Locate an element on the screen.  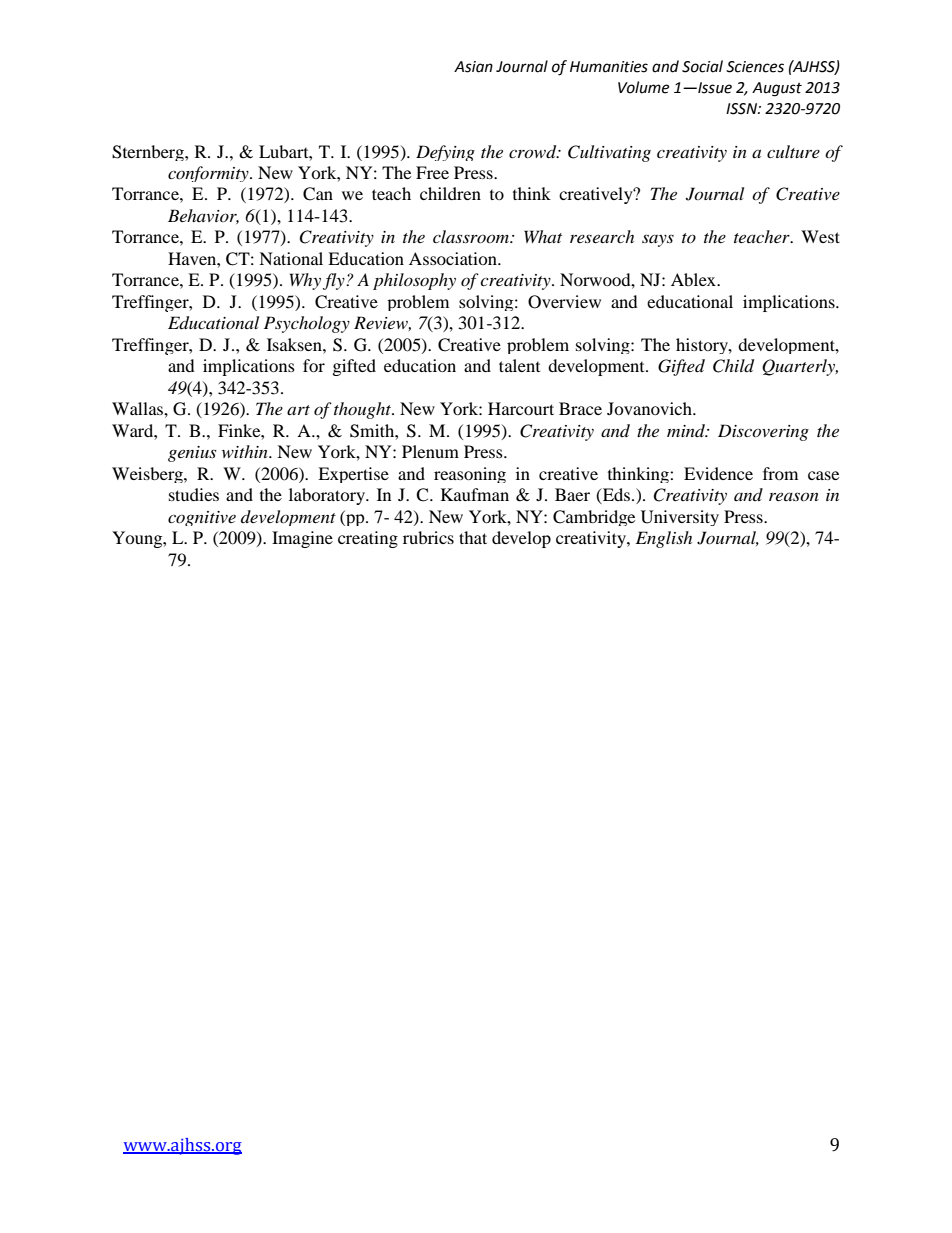
Harcourt is located at coordinates (521, 408).
